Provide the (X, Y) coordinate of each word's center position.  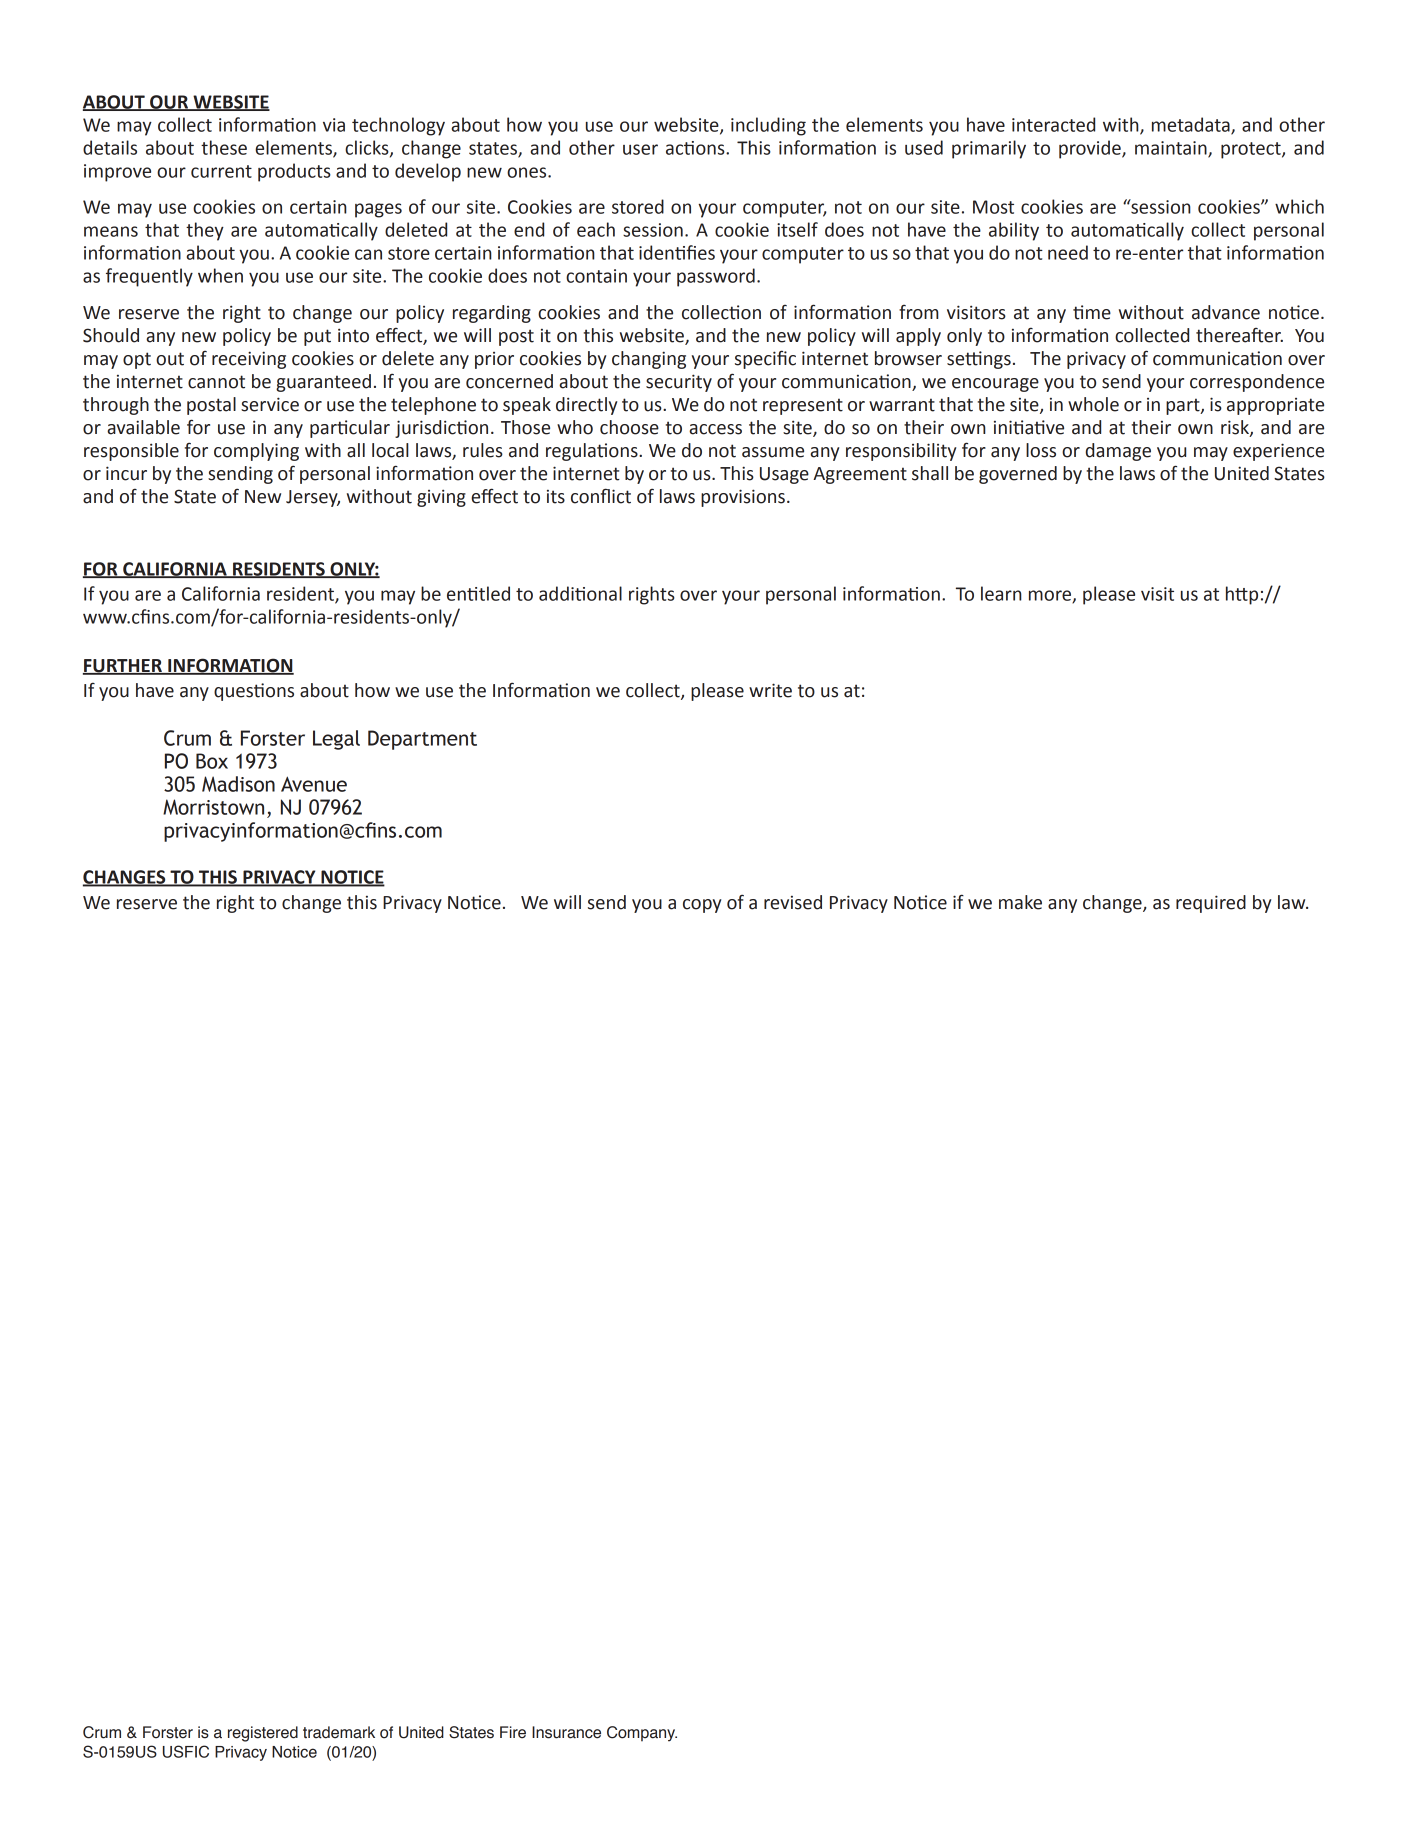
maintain (1172, 149)
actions (696, 148)
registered (263, 1734)
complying (256, 452)
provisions (743, 498)
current (221, 171)
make (1020, 902)
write (770, 690)
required (1211, 904)
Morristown (213, 807)
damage (1118, 452)
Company (642, 1734)
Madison (238, 784)
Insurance (566, 1732)
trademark (339, 1732)
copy (702, 906)
